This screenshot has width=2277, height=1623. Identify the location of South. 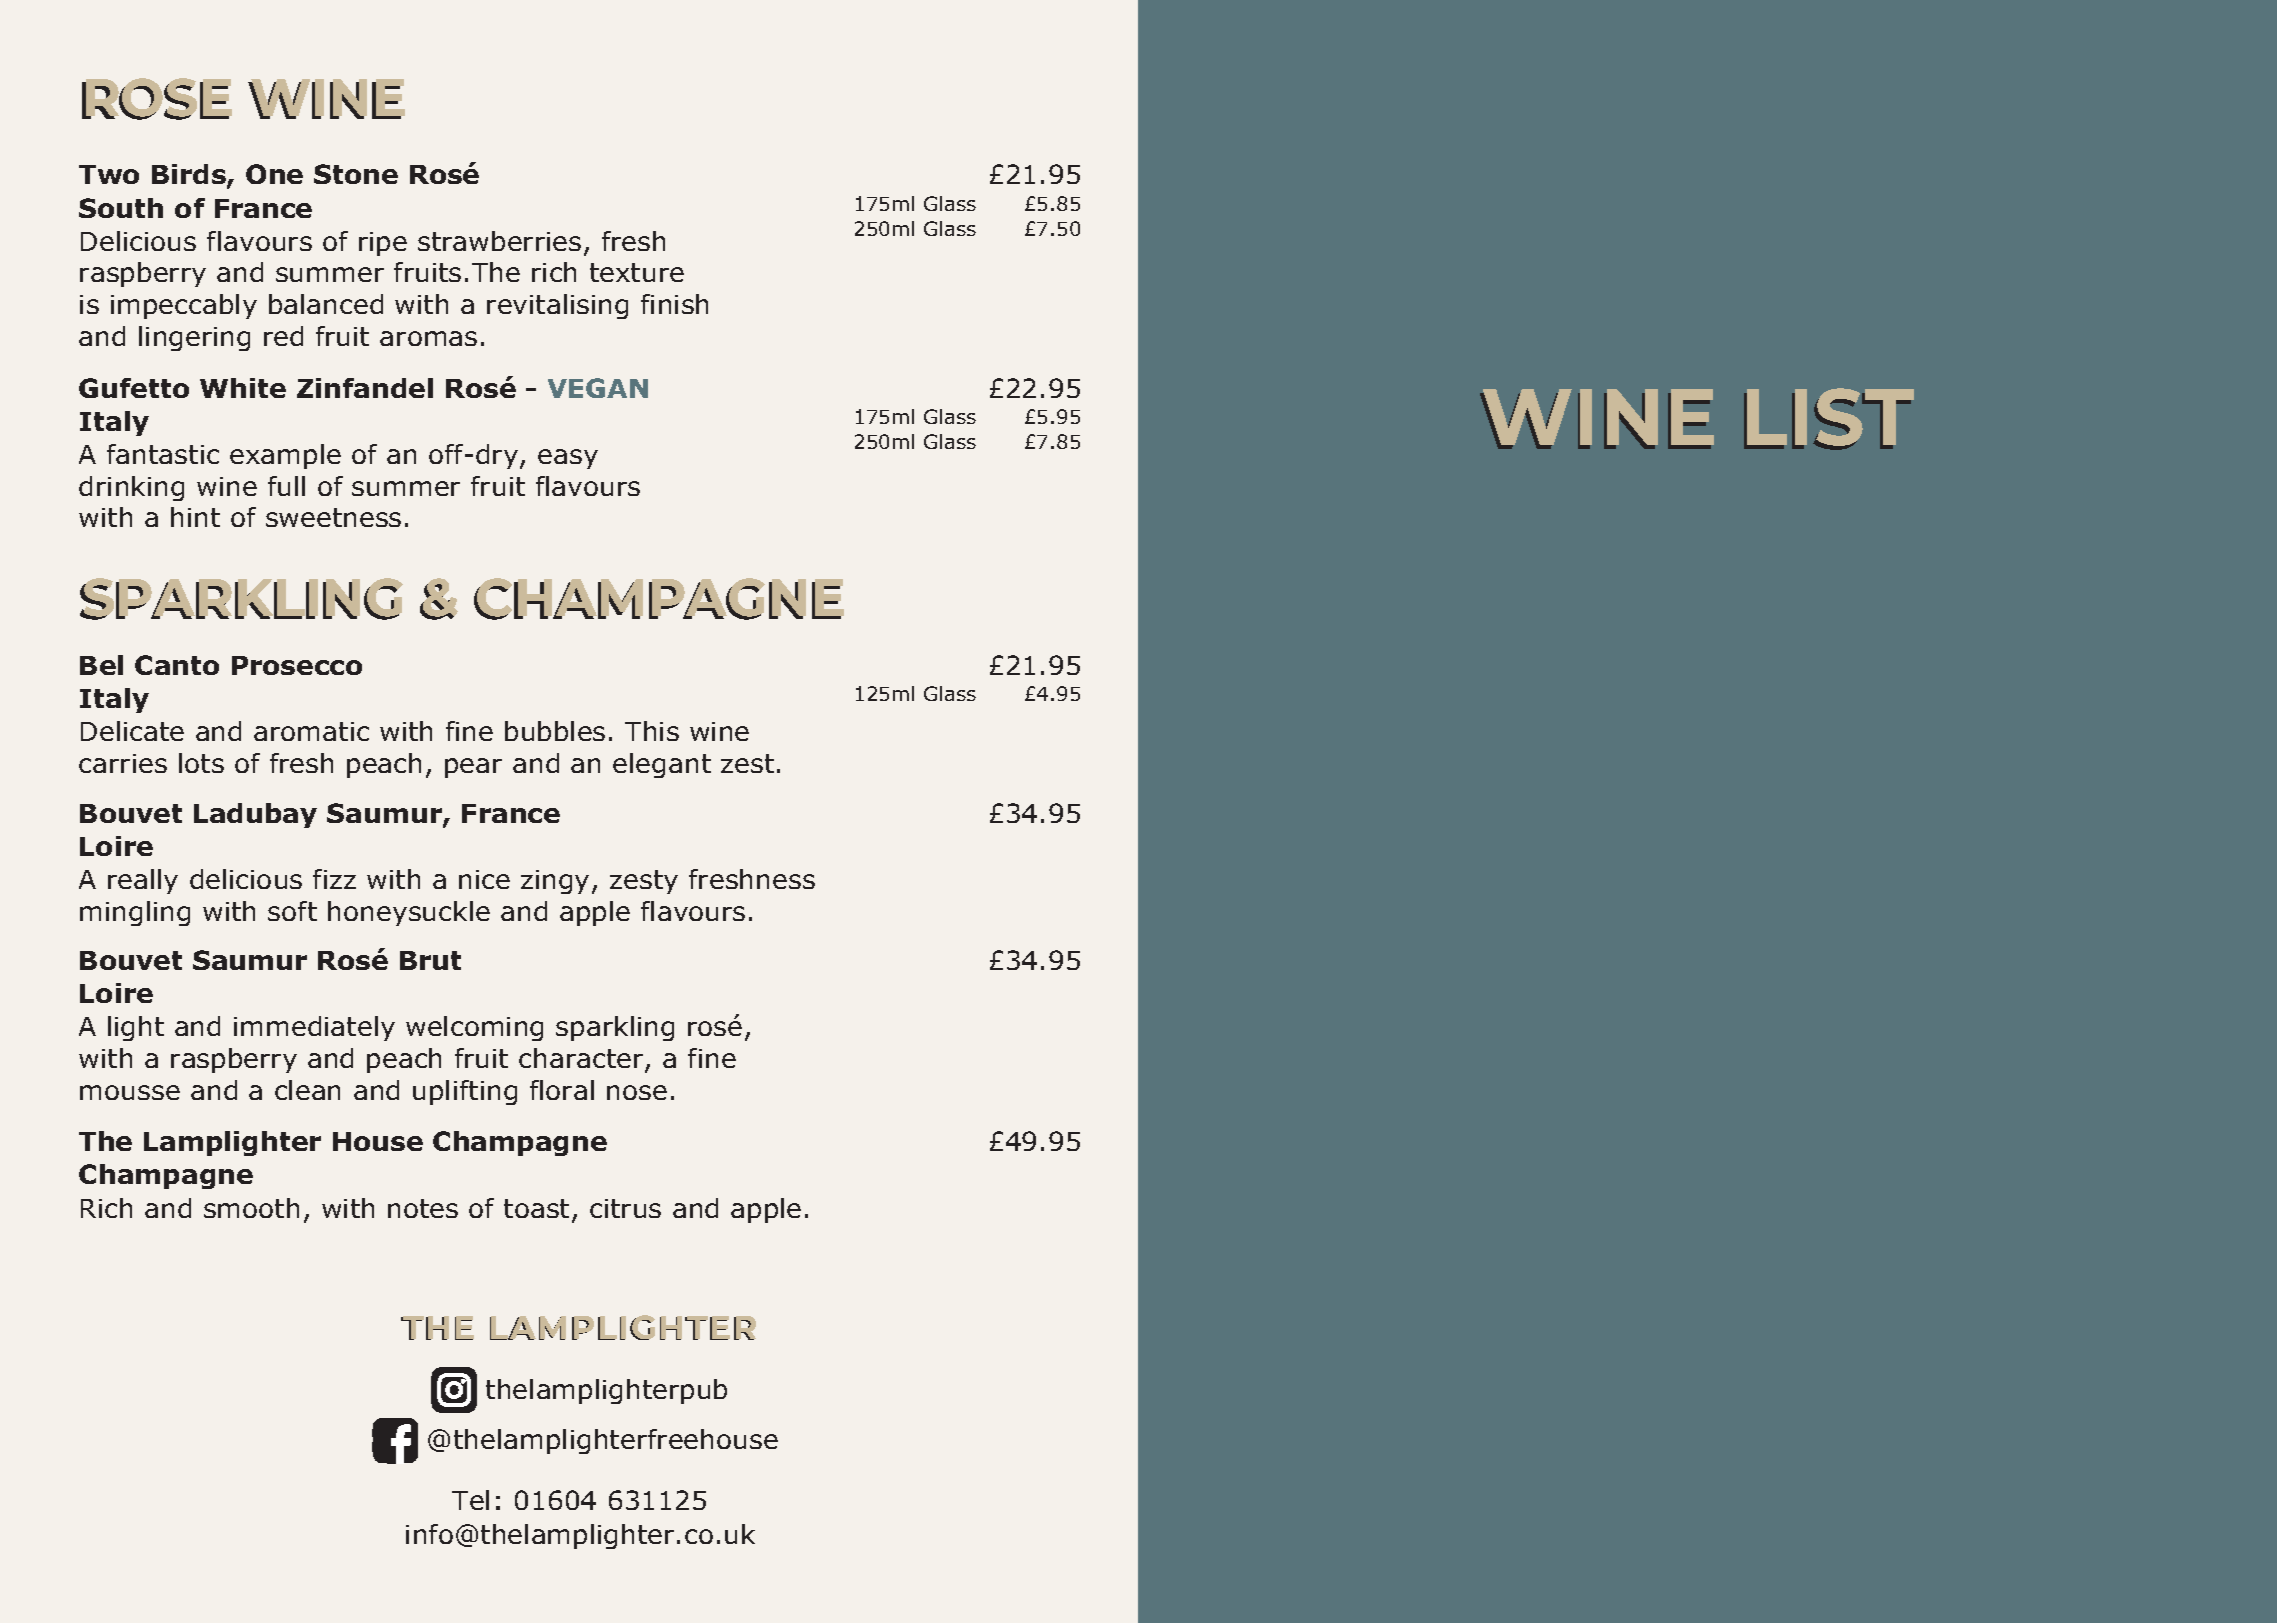
(121, 208).
